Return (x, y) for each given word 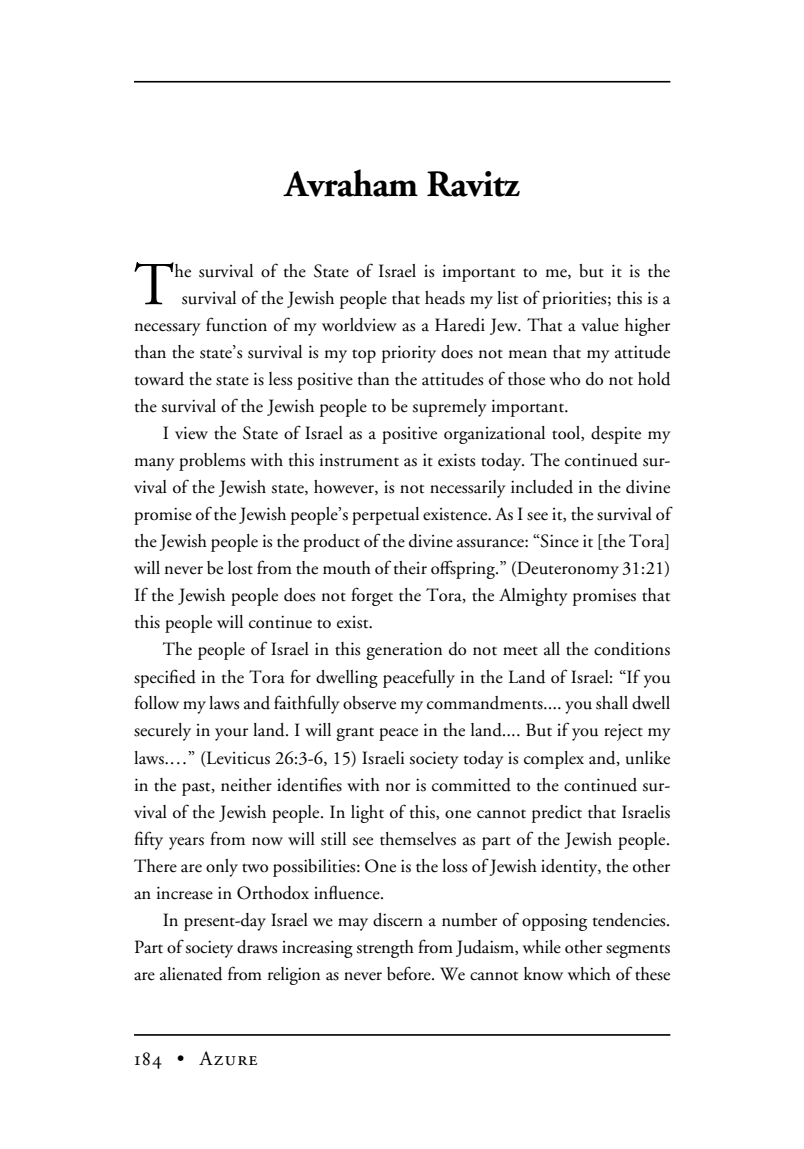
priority (409, 354)
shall (612, 703)
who (565, 379)
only (222, 868)
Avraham (350, 183)
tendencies (630, 920)
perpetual (385, 516)
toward (159, 379)
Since (559, 541)
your (231, 734)
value (600, 325)
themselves (418, 839)
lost (240, 568)
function (236, 324)
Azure (228, 1058)
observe (369, 703)
